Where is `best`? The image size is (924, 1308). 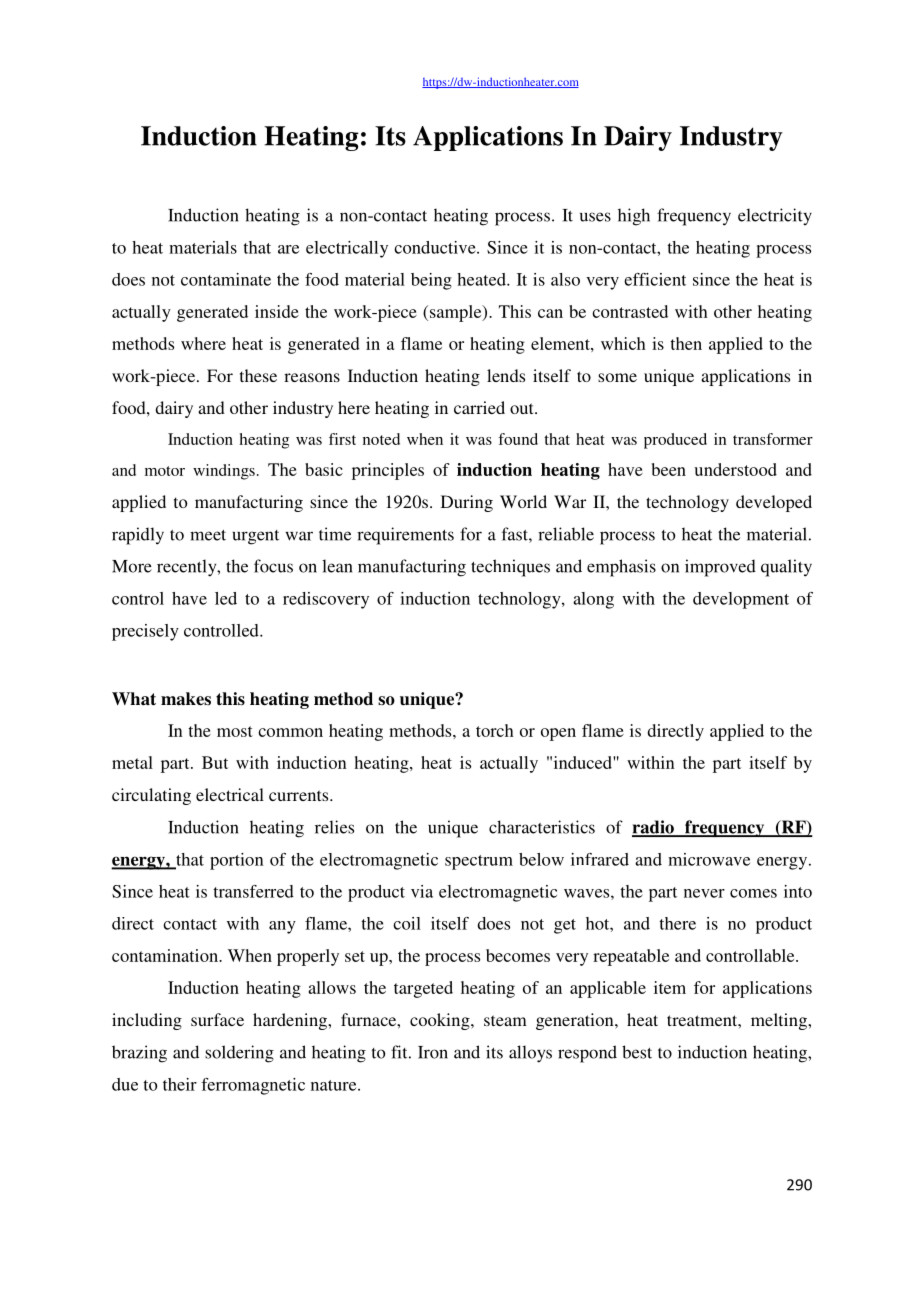 best is located at coordinates (637, 1052).
